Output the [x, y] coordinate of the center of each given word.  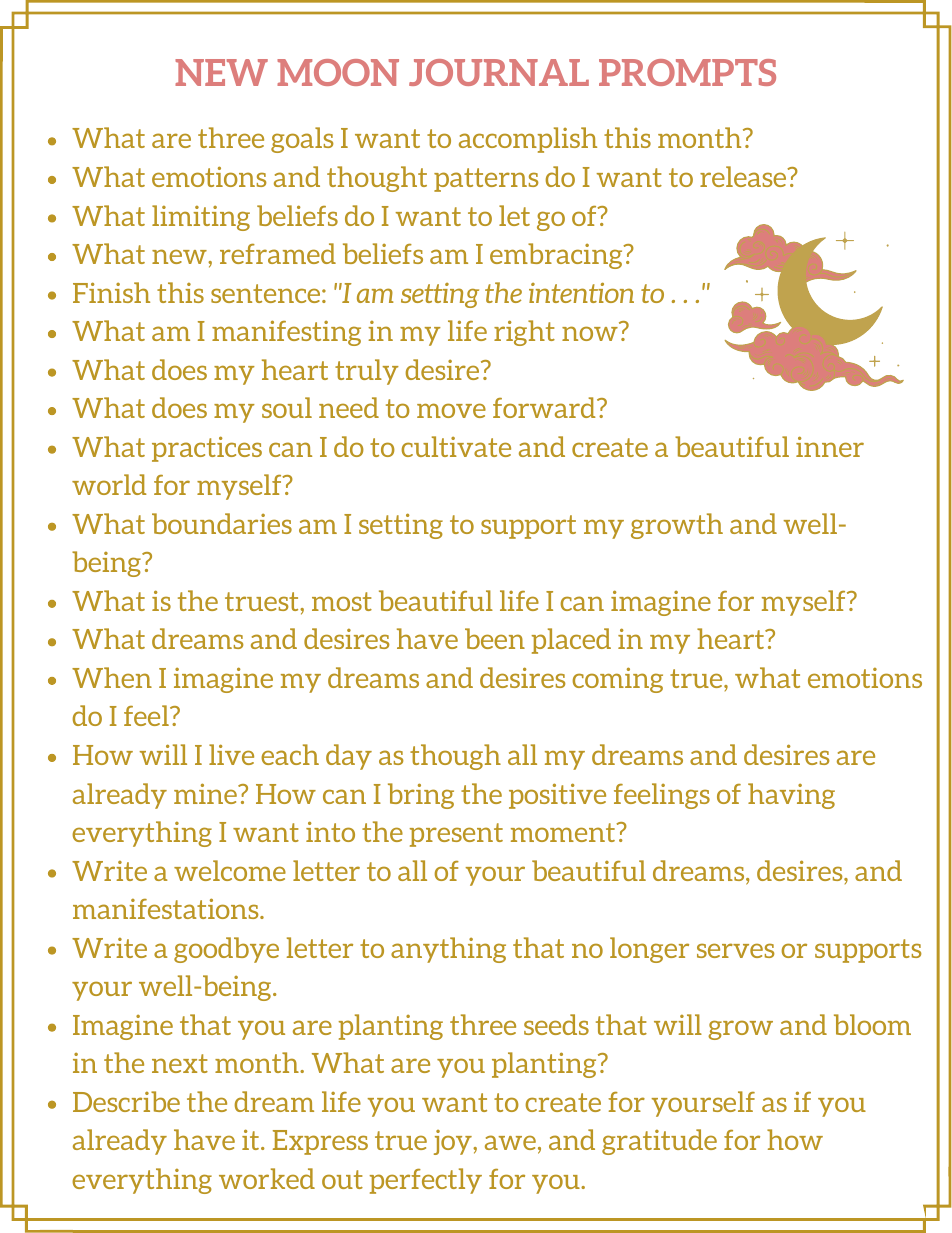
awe [510, 1142]
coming [617, 680]
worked [267, 1178]
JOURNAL [499, 72]
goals [302, 140]
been [495, 638]
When [112, 677]
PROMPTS [687, 72]
